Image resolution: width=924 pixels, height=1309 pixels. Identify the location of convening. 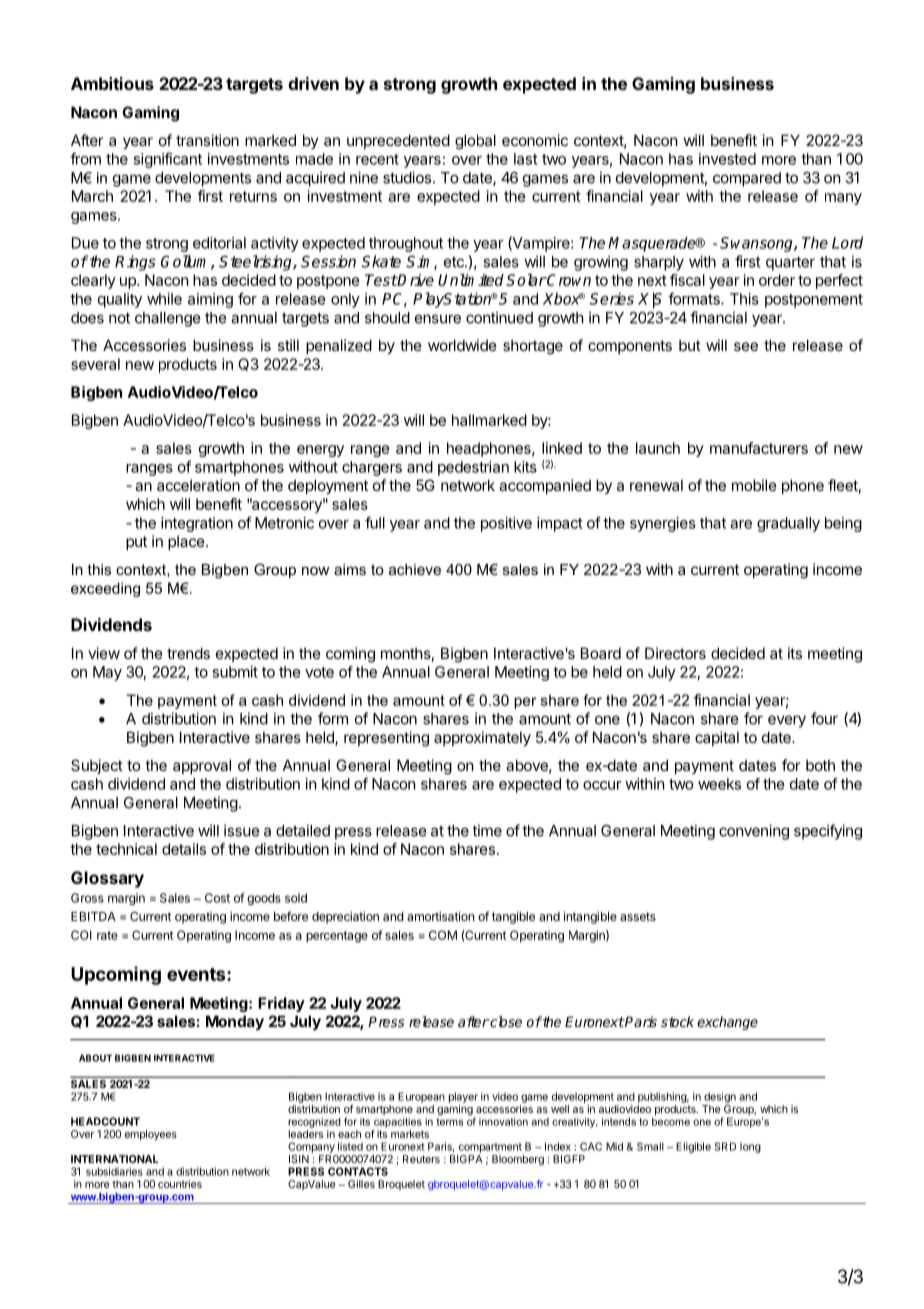
(754, 832).
